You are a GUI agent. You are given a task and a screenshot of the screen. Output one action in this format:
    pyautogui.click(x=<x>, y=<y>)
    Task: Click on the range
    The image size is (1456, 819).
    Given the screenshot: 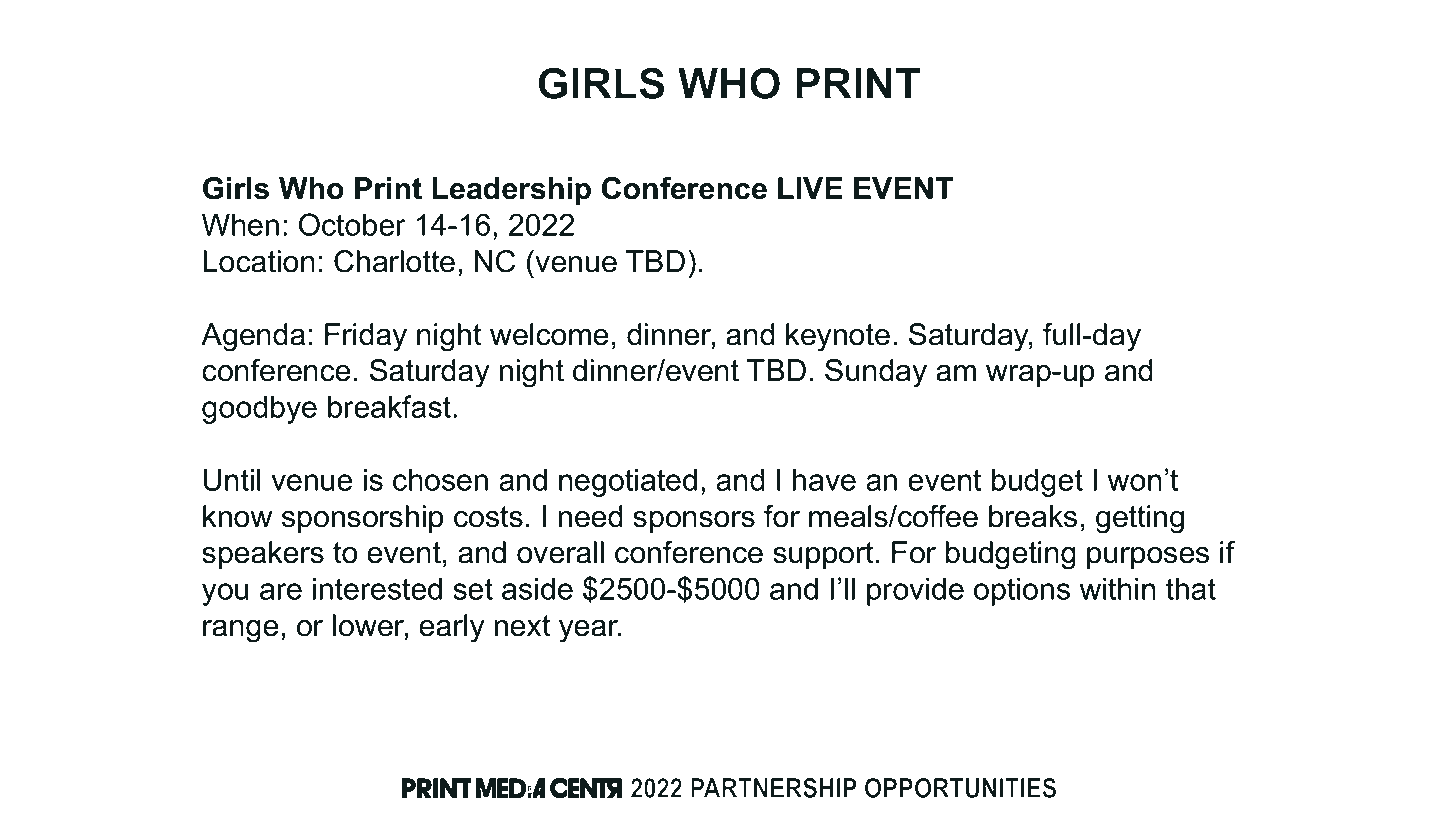 What is the action you would take?
    pyautogui.click(x=240, y=631)
